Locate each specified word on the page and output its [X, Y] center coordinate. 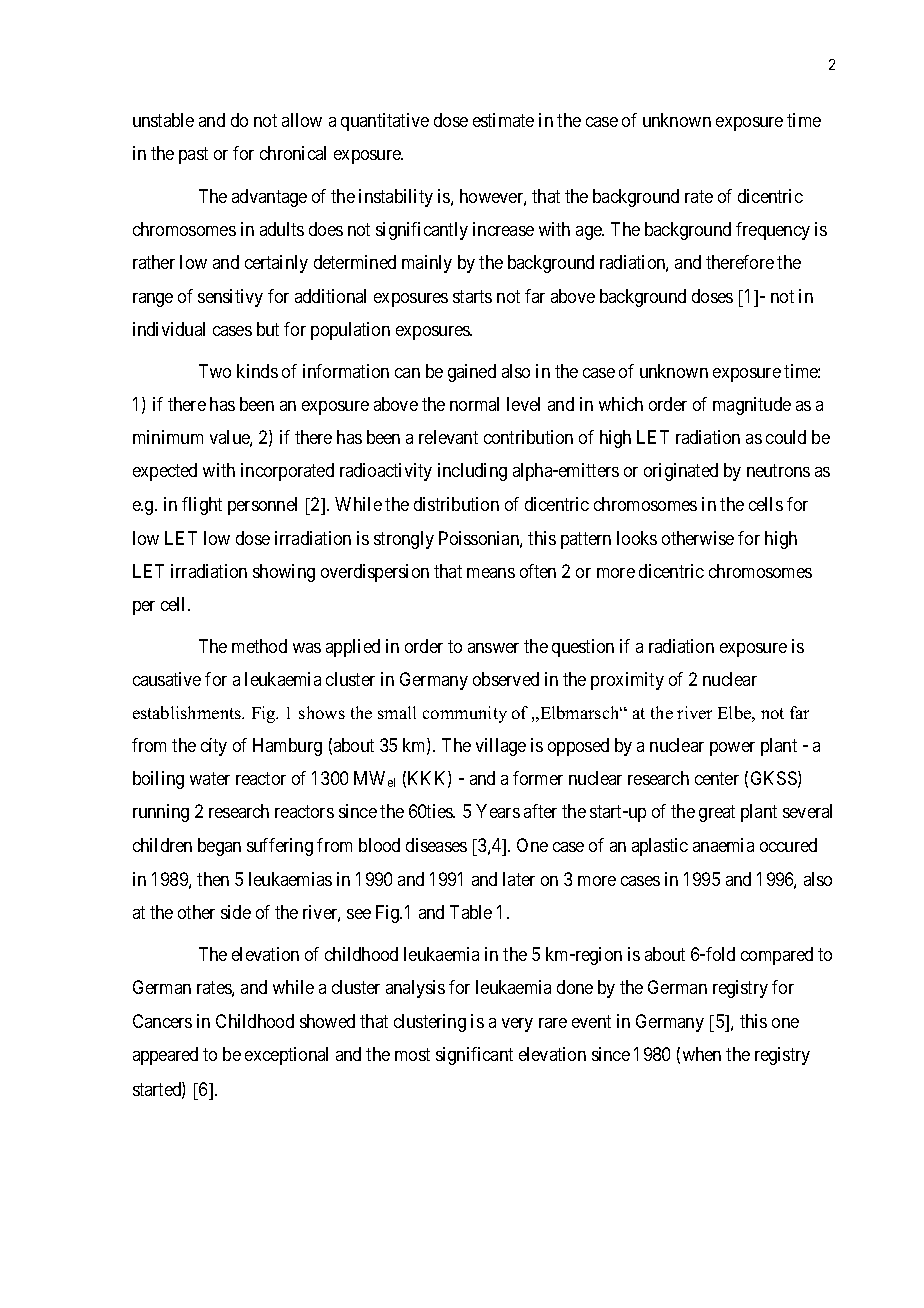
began [219, 847]
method [259, 646]
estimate [503, 120]
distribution [456, 504]
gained [472, 373]
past [193, 155]
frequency [773, 231]
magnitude [752, 406]
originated [681, 472]
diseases [436, 845]
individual [169, 329]
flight [202, 506]
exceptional [286, 1056]
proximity [627, 681]
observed [506, 679]
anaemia [723, 845]
